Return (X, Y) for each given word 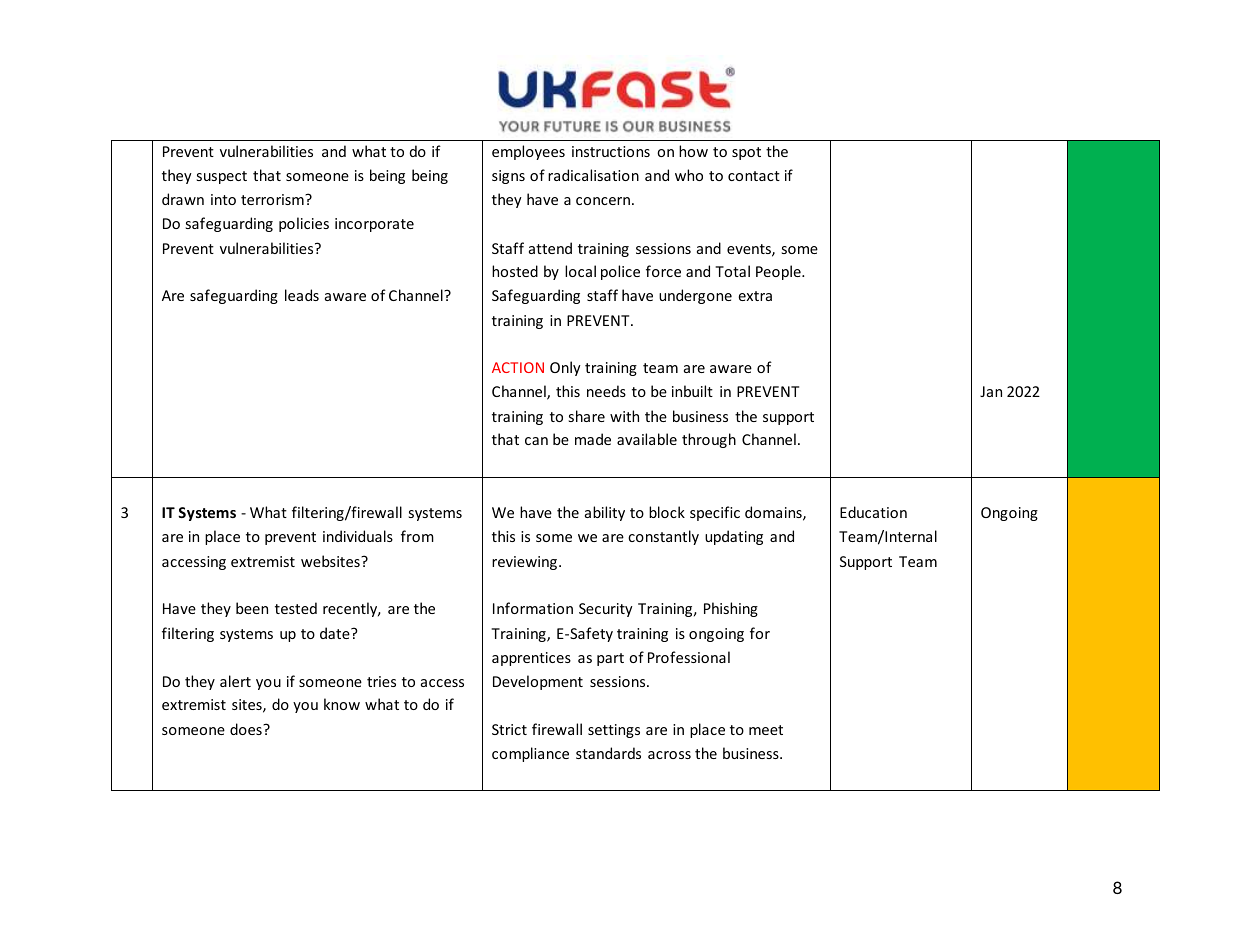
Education (873, 512)
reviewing (524, 563)
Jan (991, 391)
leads (302, 295)
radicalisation (593, 175)
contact (754, 176)
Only (565, 368)
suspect (222, 177)
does (247, 729)
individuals (358, 536)
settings (614, 731)
